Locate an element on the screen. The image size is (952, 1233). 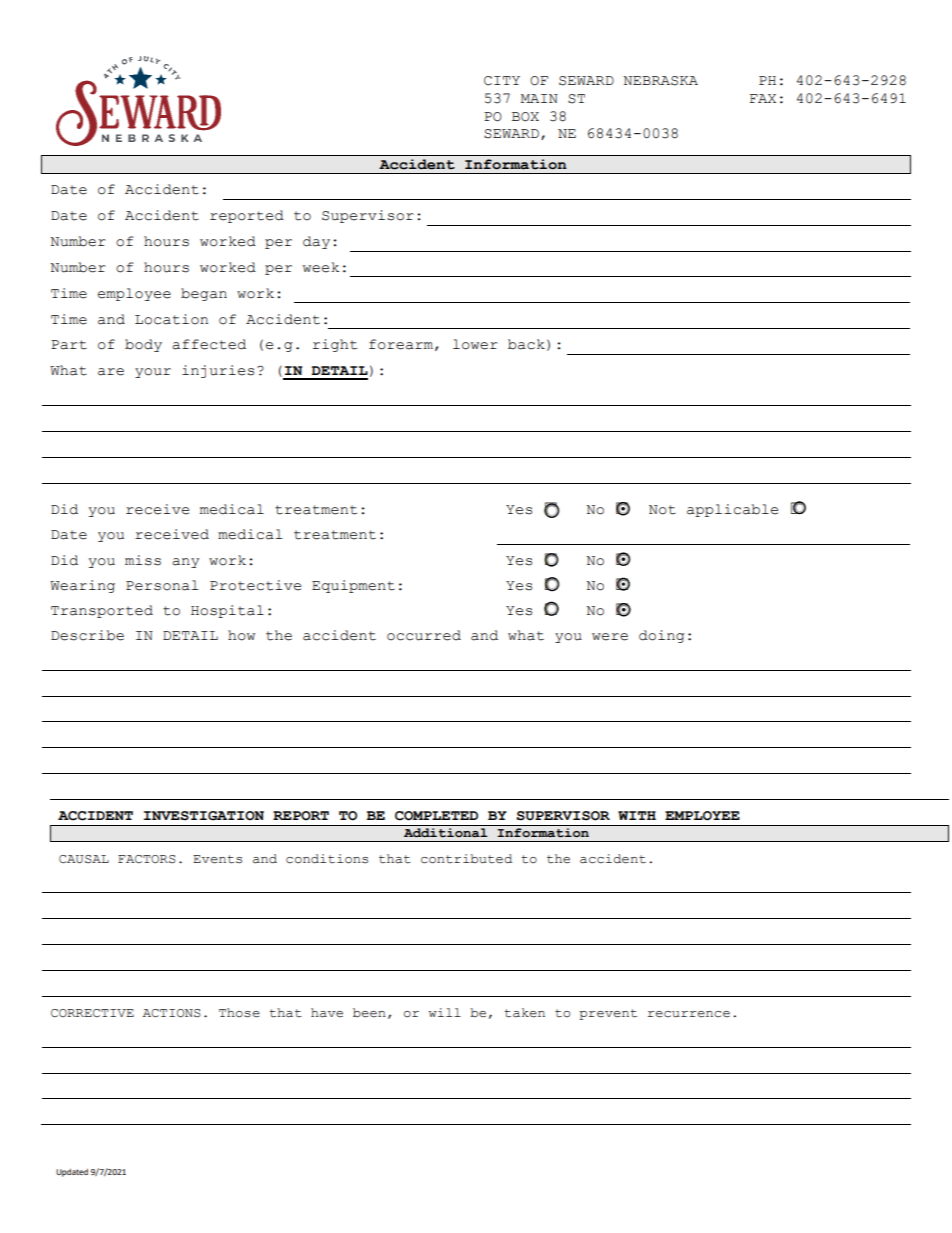
ACTIONS is located at coordinates (172, 1013).
